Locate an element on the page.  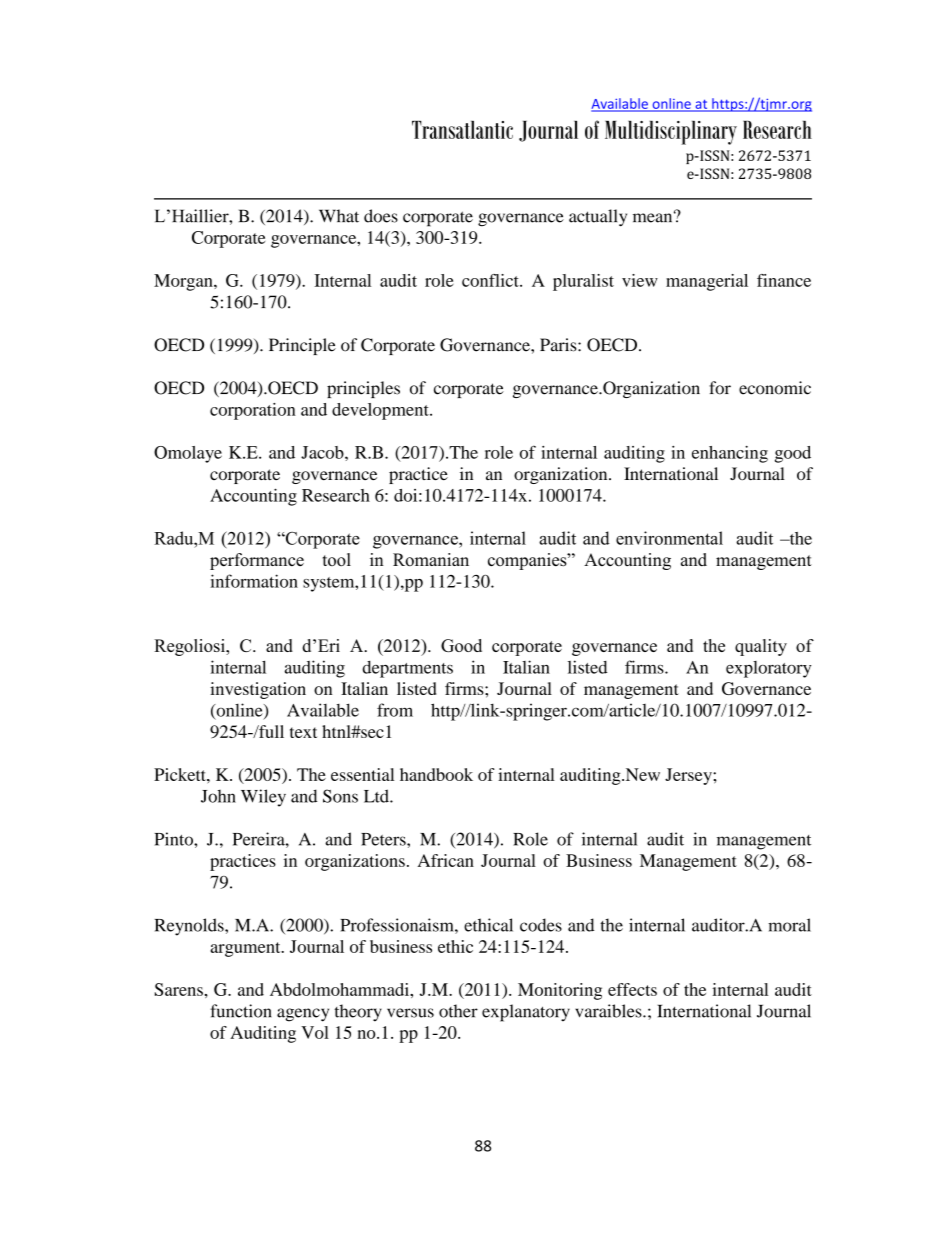
Jersey is located at coordinates (689, 776).
